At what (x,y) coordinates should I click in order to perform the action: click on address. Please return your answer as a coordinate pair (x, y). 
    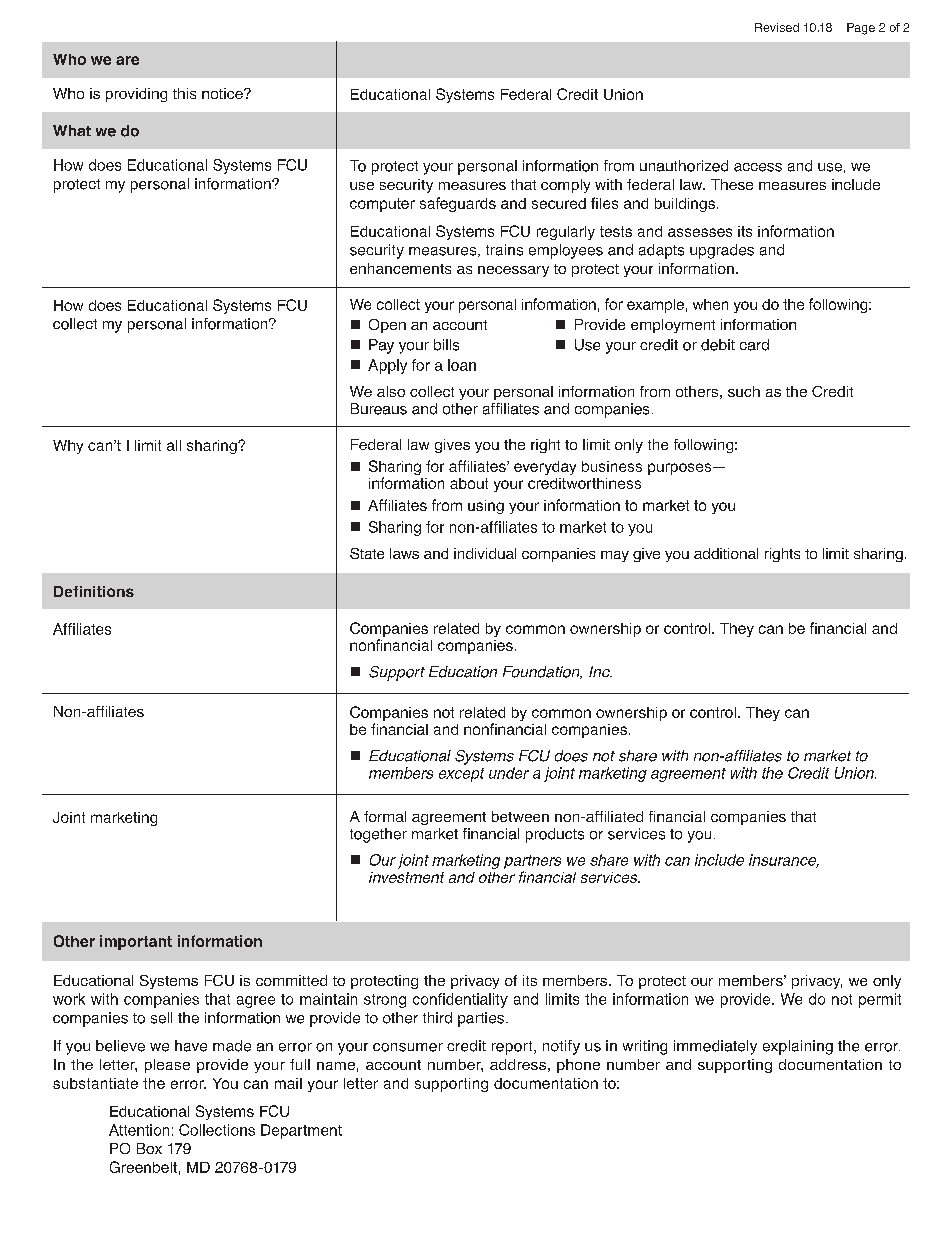
    Looking at the image, I should click on (518, 1064).
